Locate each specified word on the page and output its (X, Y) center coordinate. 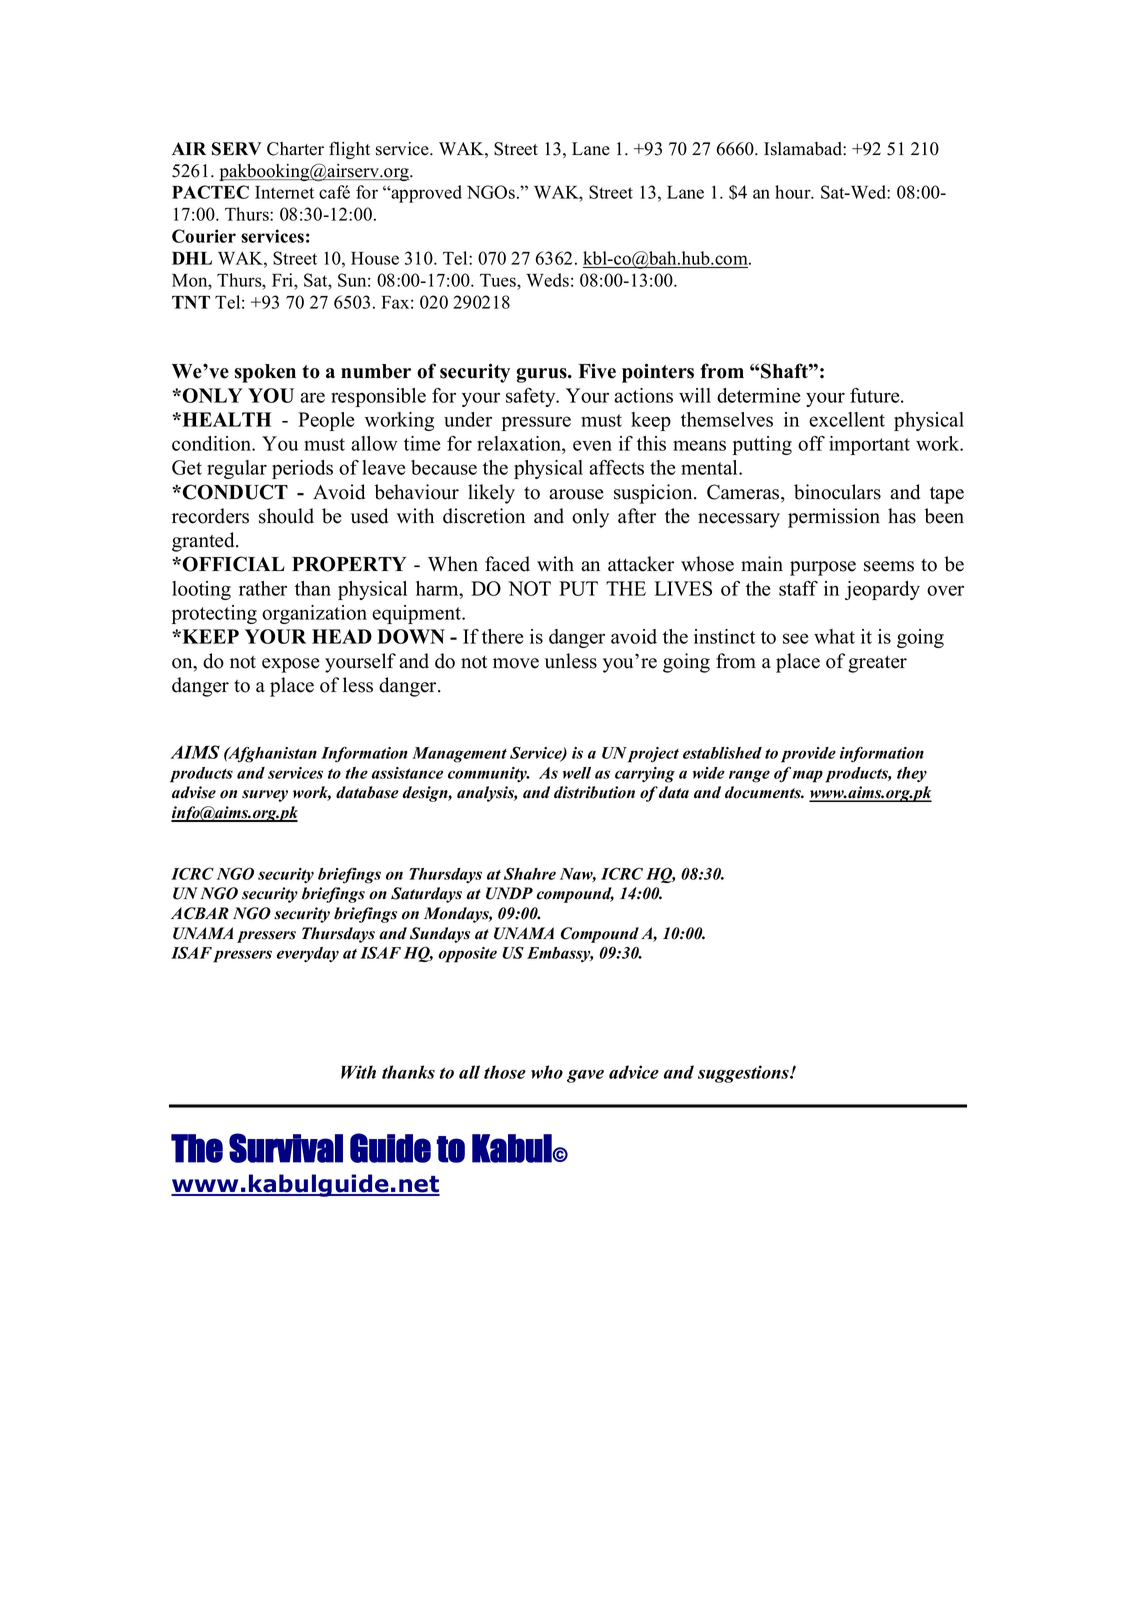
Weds (547, 280)
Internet (284, 192)
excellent (847, 419)
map (808, 776)
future (876, 395)
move (516, 663)
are (312, 397)
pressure (536, 423)
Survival (286, 1148)
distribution (594, 792)
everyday (308, 954)
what (834, 636)
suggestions (744, 1074)
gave (585, 1076)
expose (291, 665)
